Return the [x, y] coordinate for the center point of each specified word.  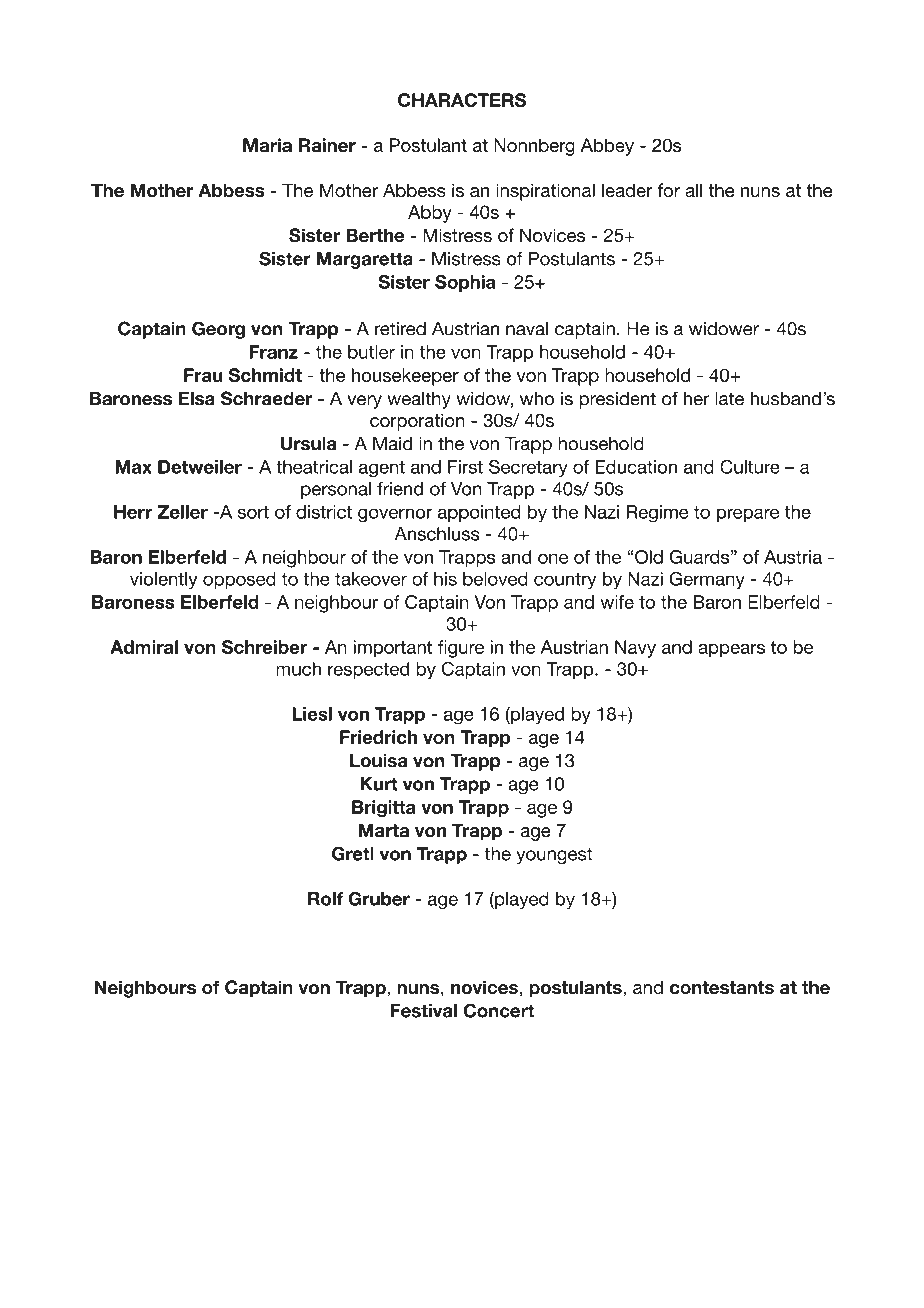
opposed [239, 580]
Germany [707, 581]
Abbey [607, 147]
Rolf [325, 899]
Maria [267, 145]
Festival [424, 1011]
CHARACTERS [462, 100]
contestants [722, 987]
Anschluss [437, 534]
